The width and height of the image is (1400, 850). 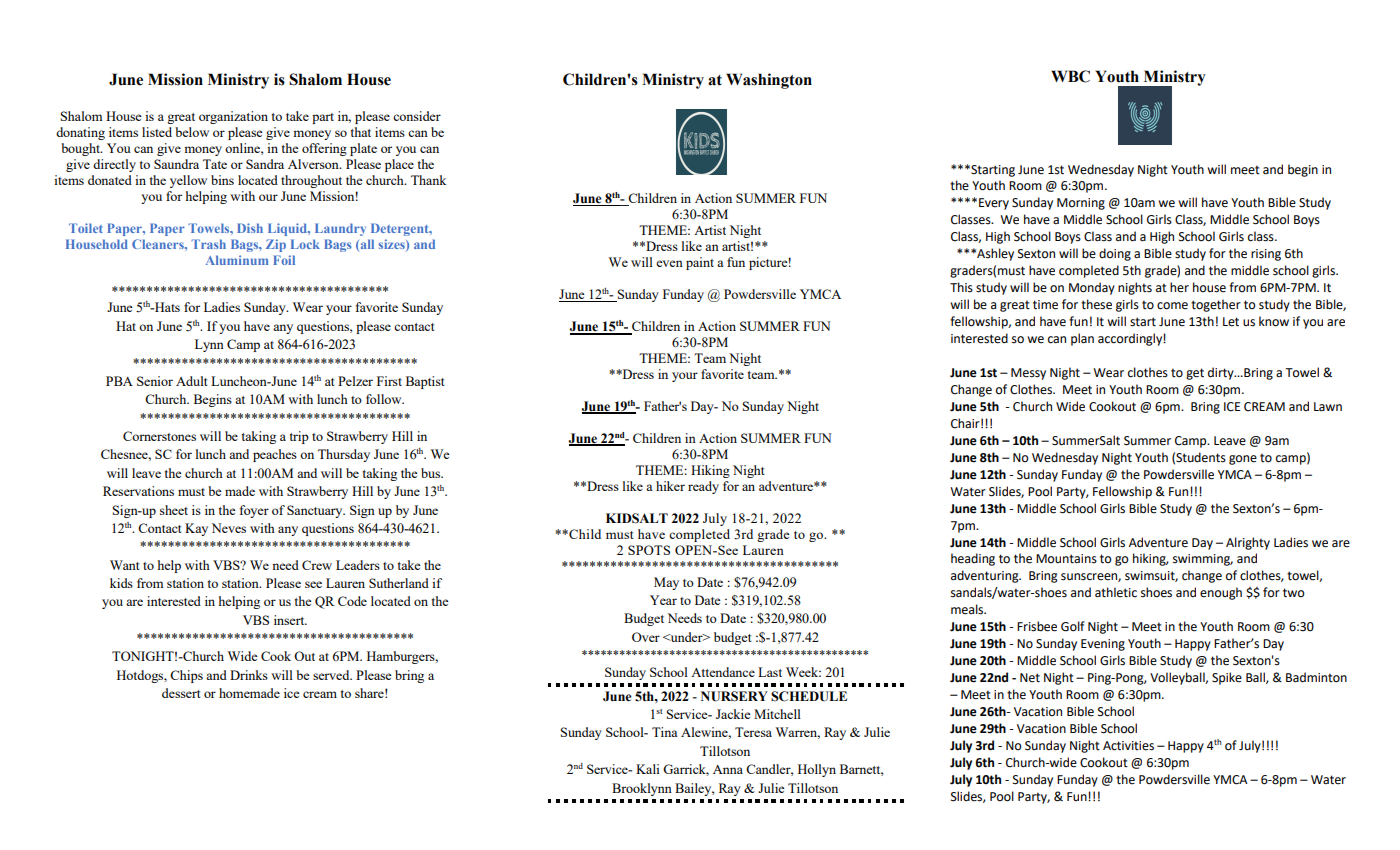 I want to click on Teresa, so click(x=753, y=732).
